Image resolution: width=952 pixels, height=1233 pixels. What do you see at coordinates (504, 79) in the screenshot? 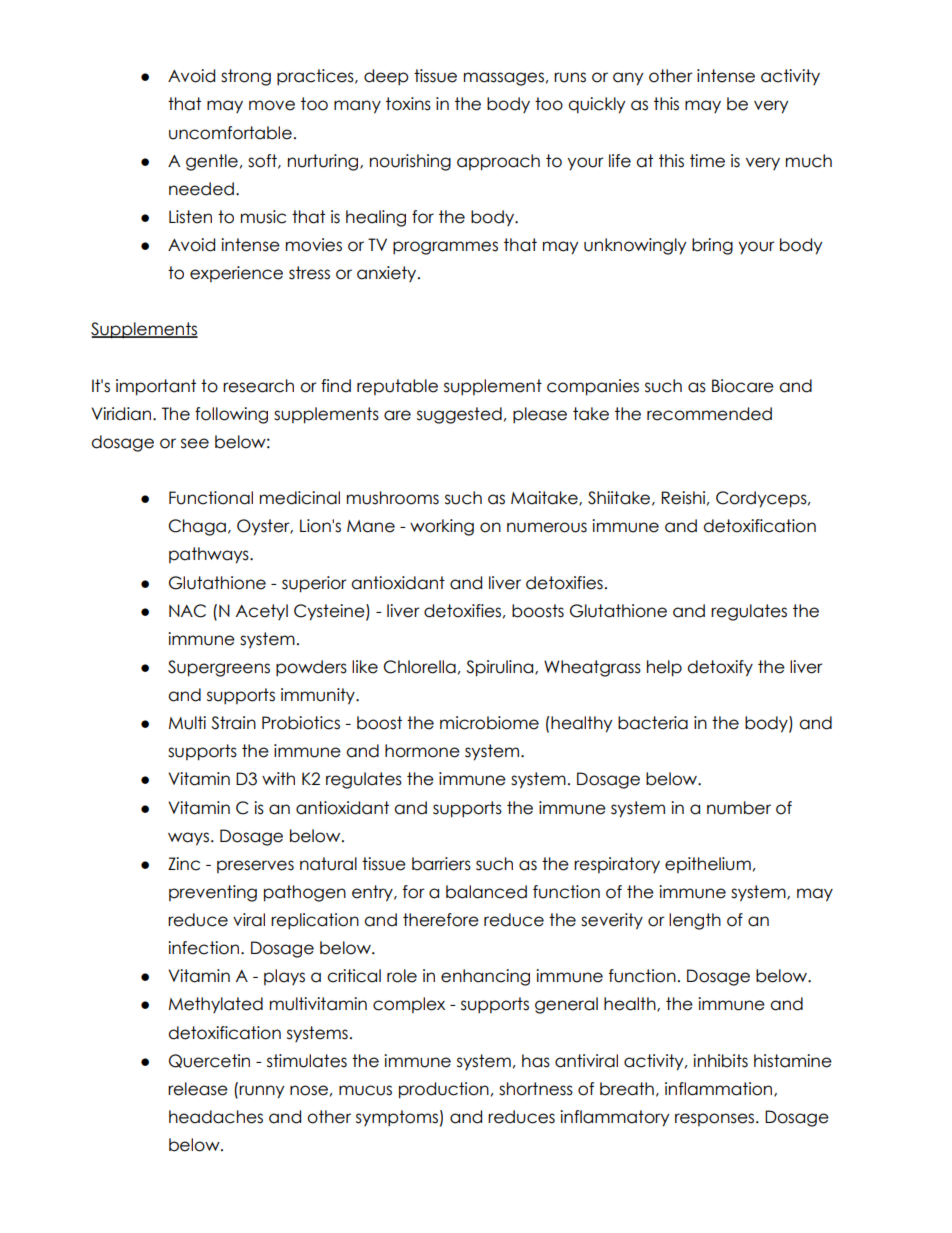
I see `massages` at bounding box center [504, 79].
